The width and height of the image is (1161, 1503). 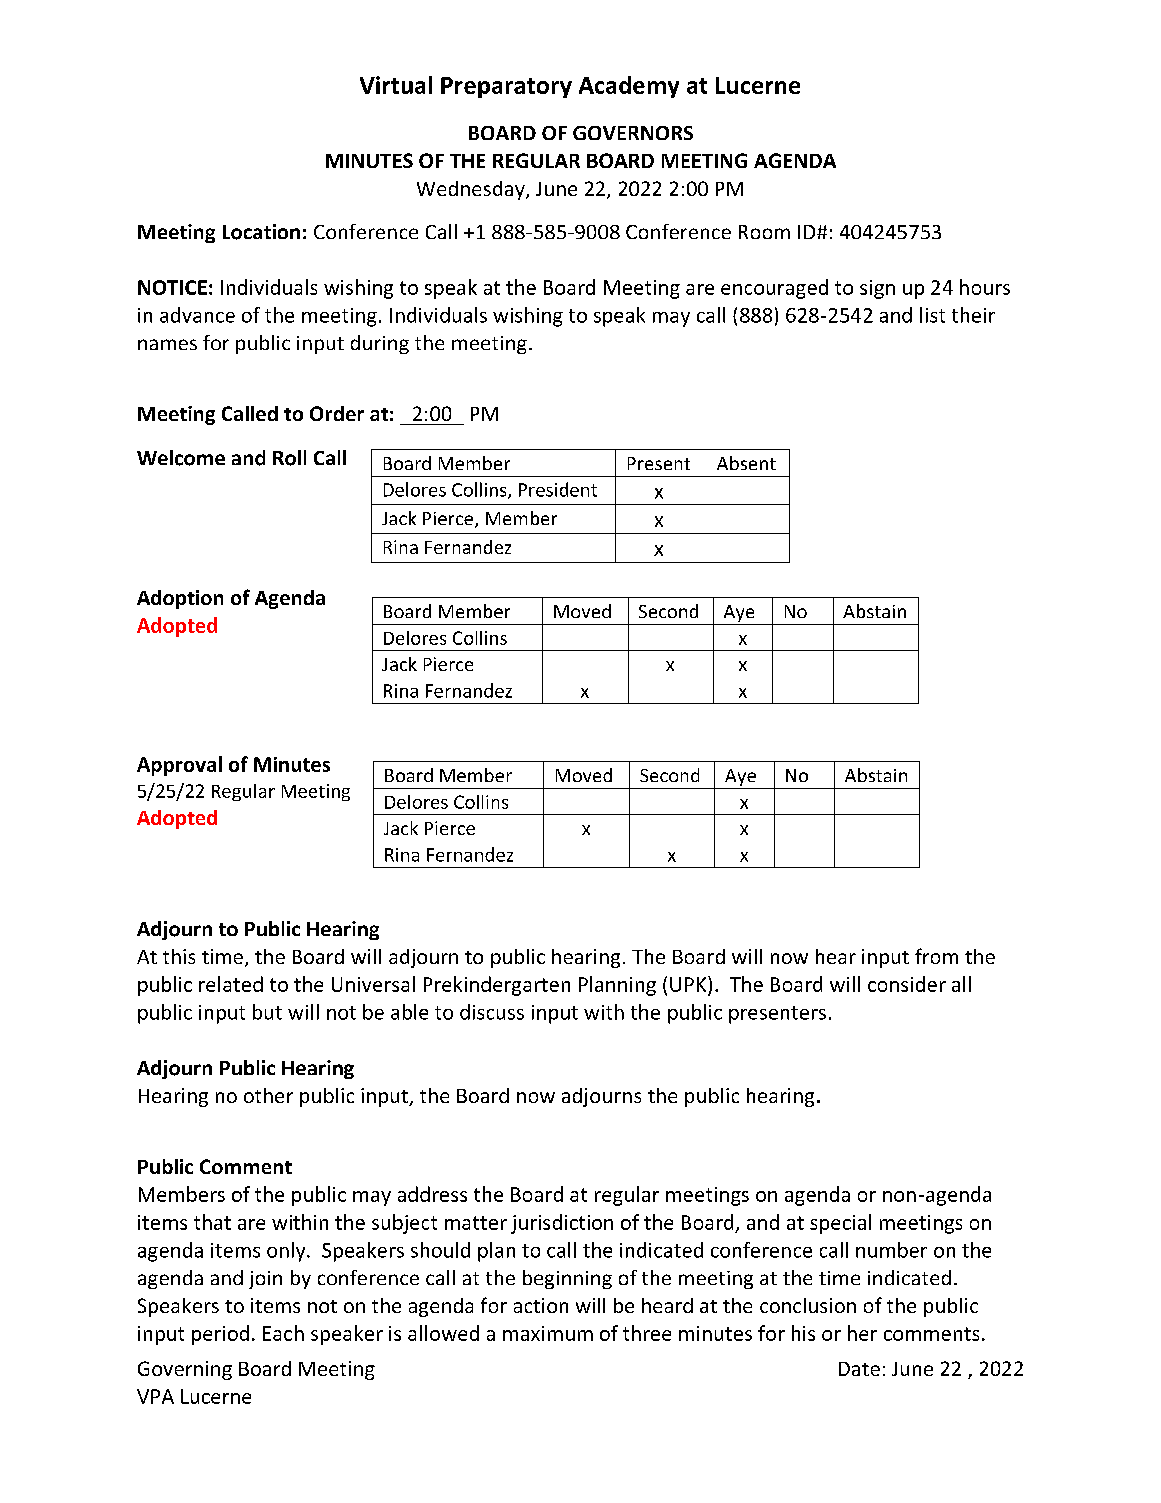 I want to click on Each, so click(x=283, y=1333).
